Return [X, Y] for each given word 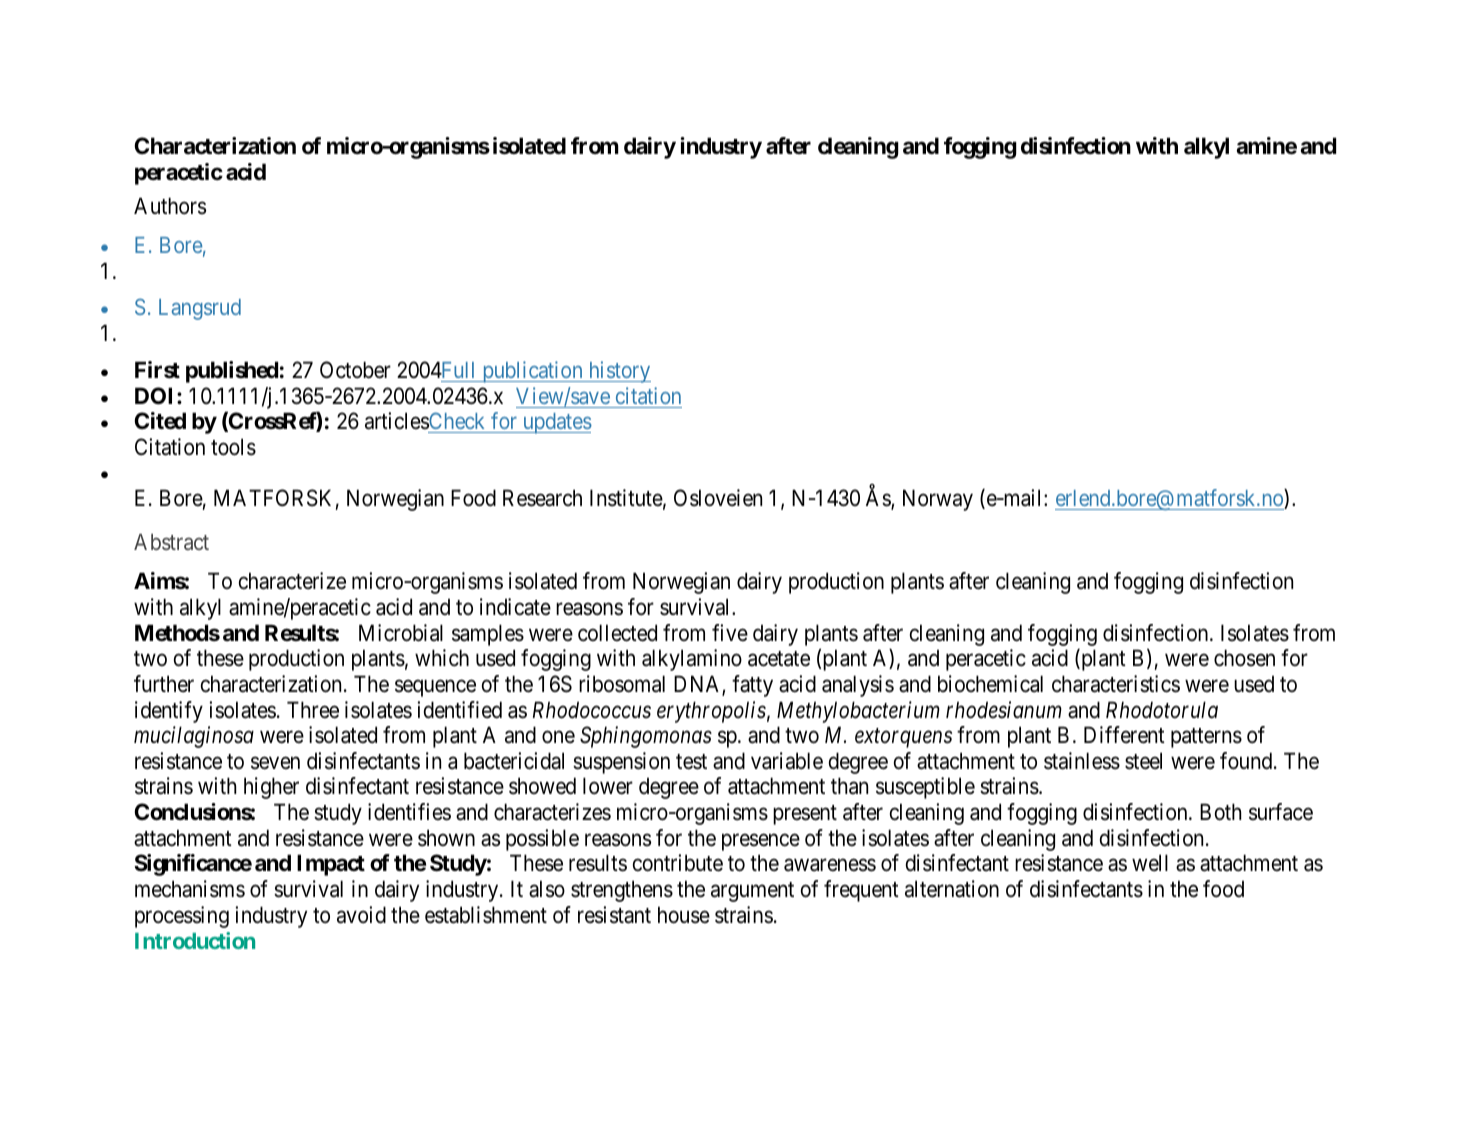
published [232, 372]
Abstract [171, 542]
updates [556, 423]
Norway [938, 500]
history [618, 372]
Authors [170, 206]
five [730, 633]
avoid [361, 915]
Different [1124, 735]
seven [275, 763]
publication [532, 372]
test [691, 762]
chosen [1244, 658]
